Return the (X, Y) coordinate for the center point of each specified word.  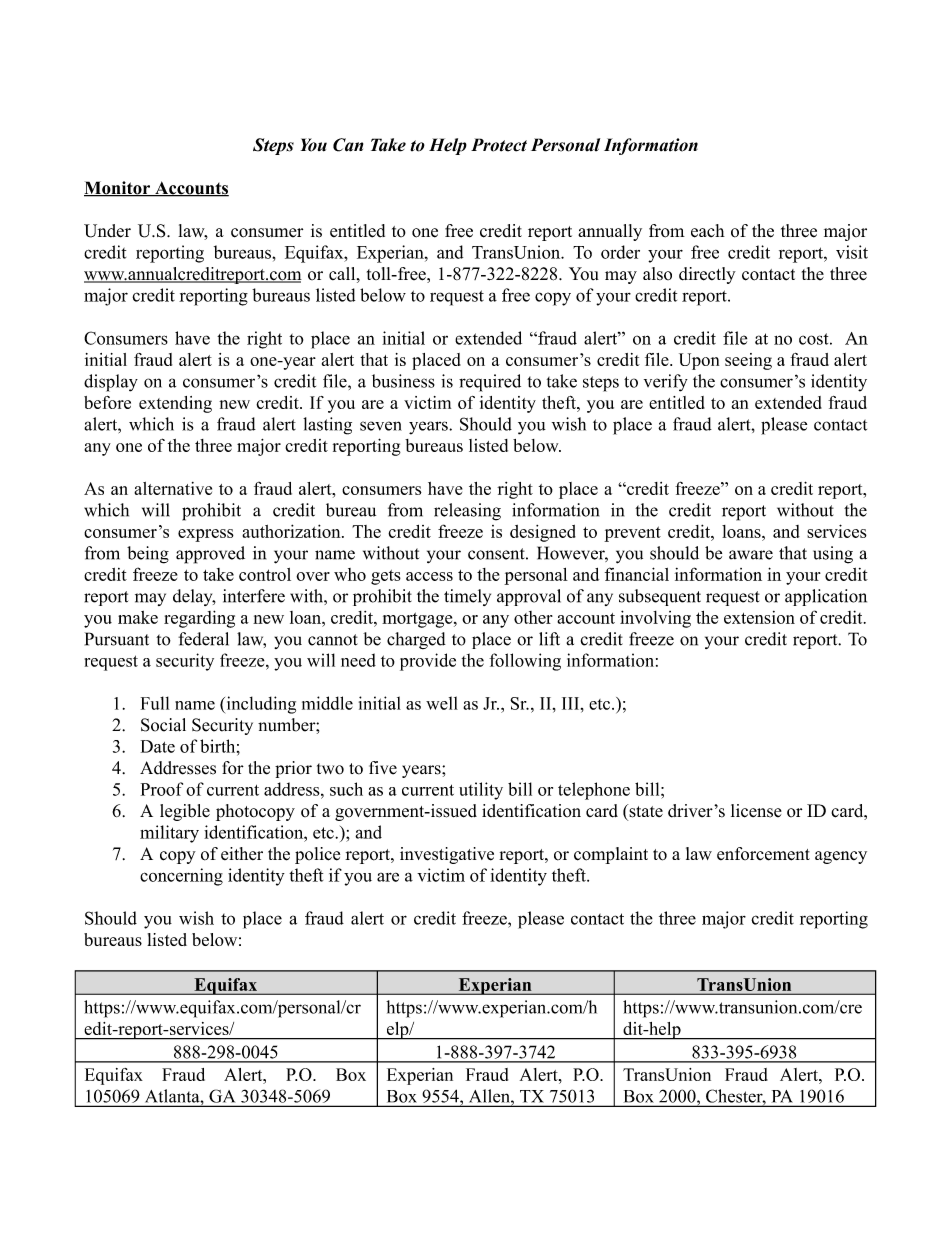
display (111, 383)
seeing (748, 361)
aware (751, 555)
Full (155, 703)
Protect (499, 145)
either (242, 853)
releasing (467, 512)
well (442, 703)
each (708, 231)
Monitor (118, 189)
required (490, 383)
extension (759, 617)
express (206, 535)
